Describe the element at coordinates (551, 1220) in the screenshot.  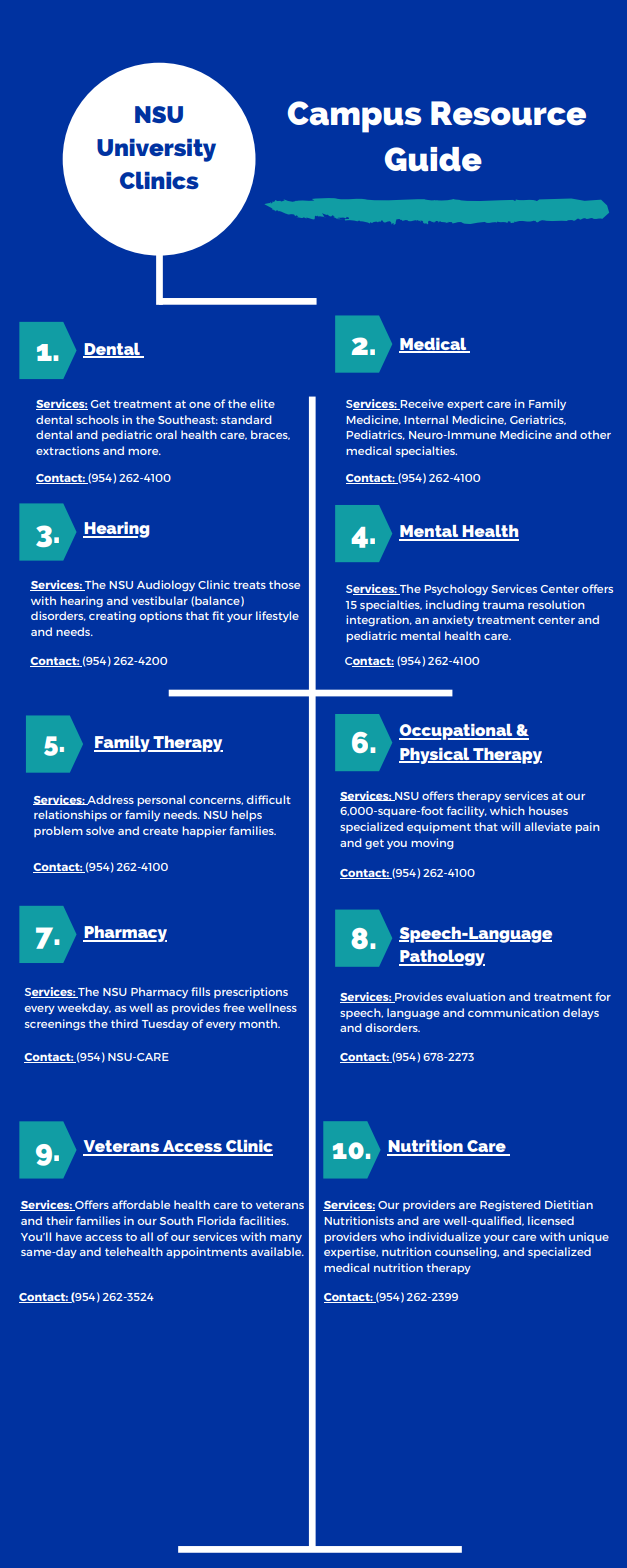
I see `licensed` at that location.
